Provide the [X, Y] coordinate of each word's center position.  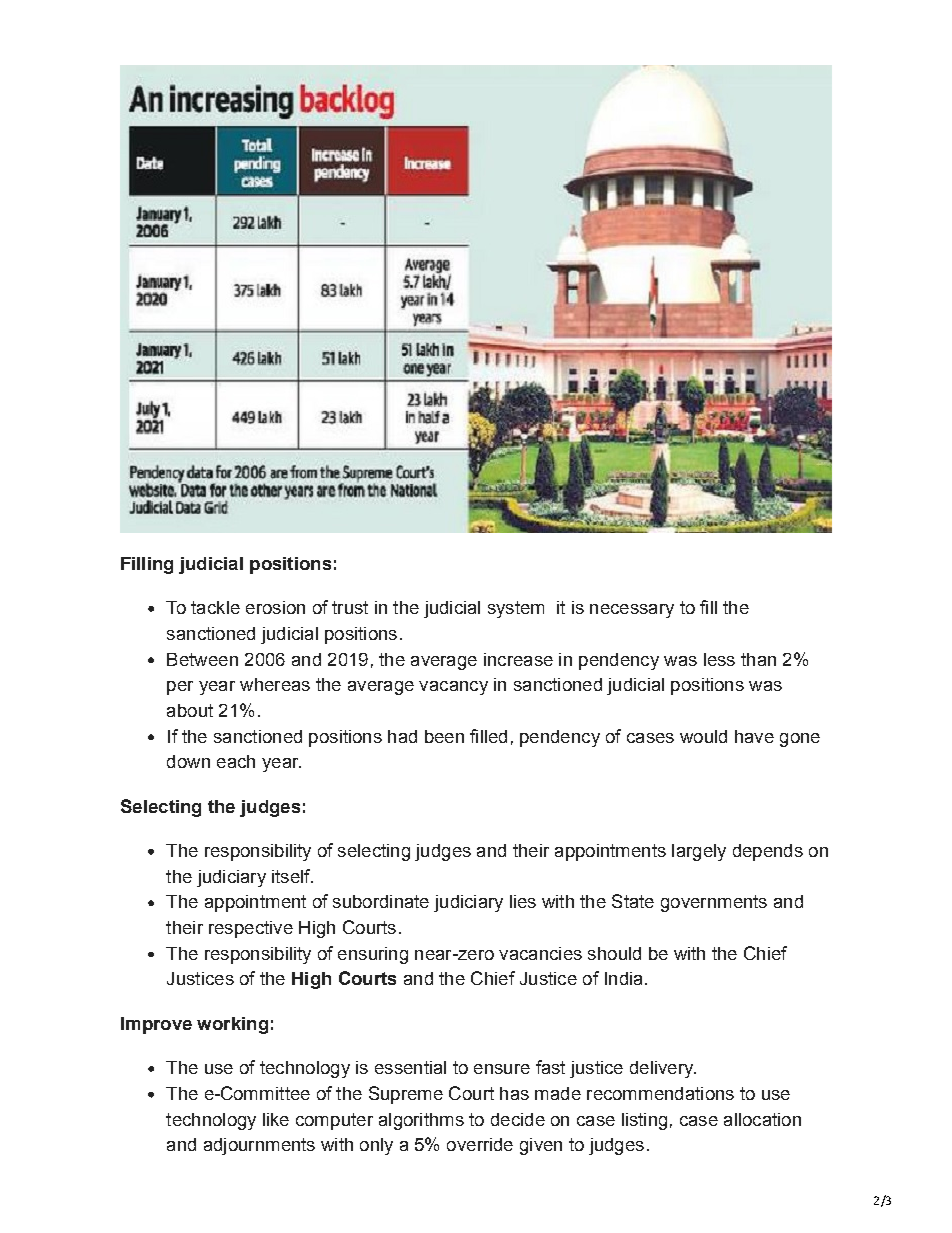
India [623, 978]
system [516, 609]
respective [251, 929]
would [703, 736]
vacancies [540, 953]
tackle [215, 607]
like [276, 1119]
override [480, 1144]
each [236, 761]
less [719, 659]
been [444, 736]
